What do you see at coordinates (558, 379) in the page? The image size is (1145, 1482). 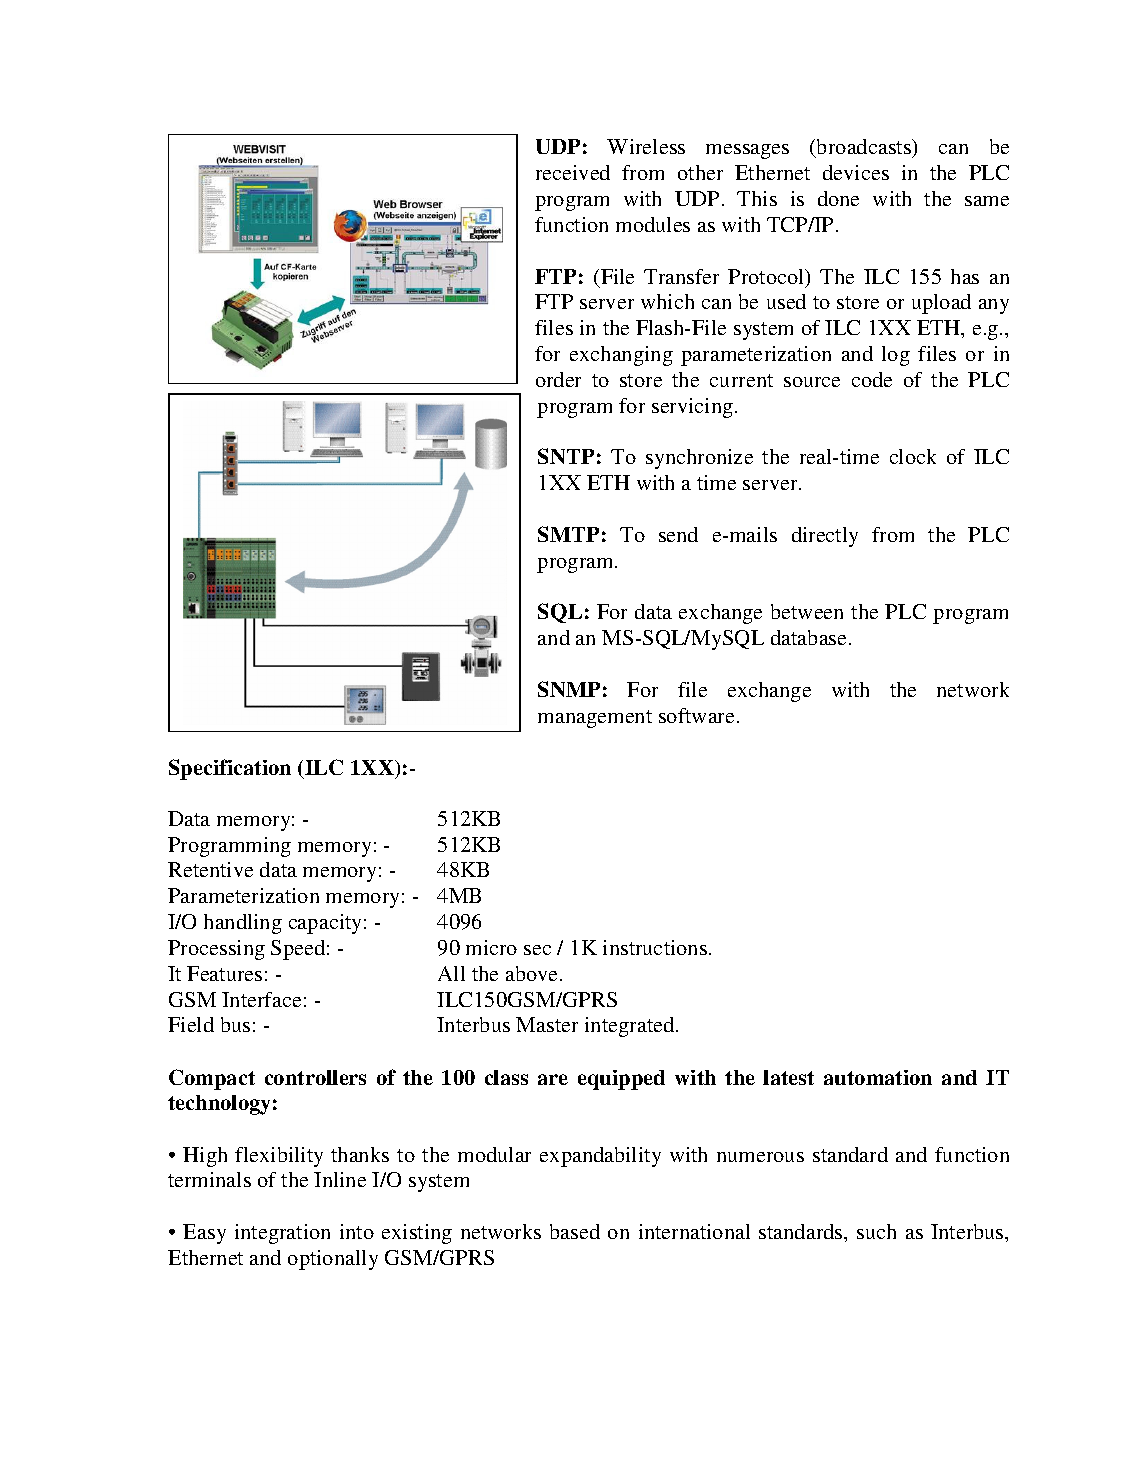 I see `order` at bounding box center [558, 379].
